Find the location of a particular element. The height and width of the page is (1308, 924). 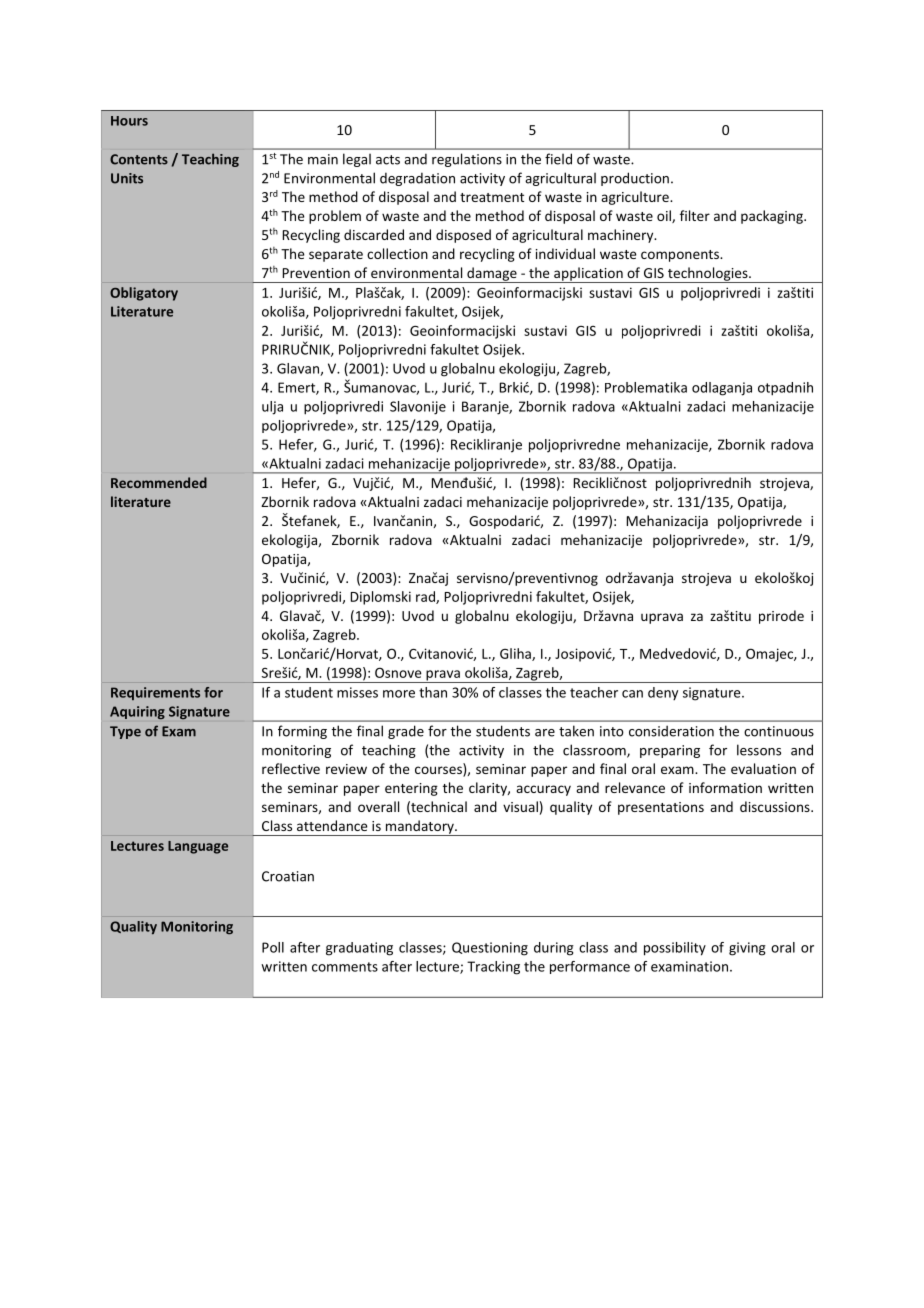

damage is located at coordinates (492, 275).
